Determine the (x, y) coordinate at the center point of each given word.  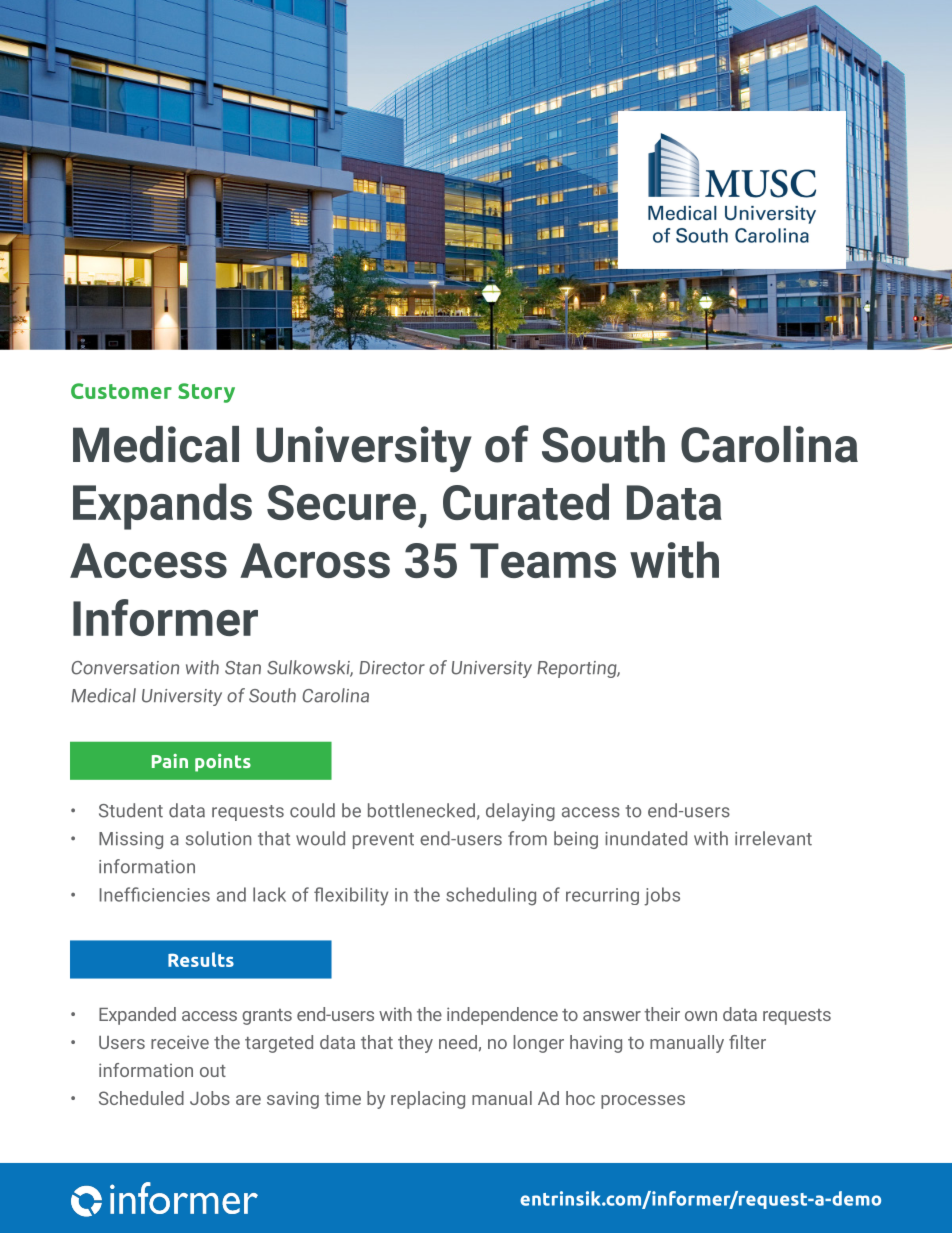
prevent (383, 841)
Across (315, 560)
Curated (526, 501)
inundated (646, 838)
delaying (520, 812)
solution (218, 838)
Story (206, 393)
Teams (543, 560)
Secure (341, 502)
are (248, 1100)
